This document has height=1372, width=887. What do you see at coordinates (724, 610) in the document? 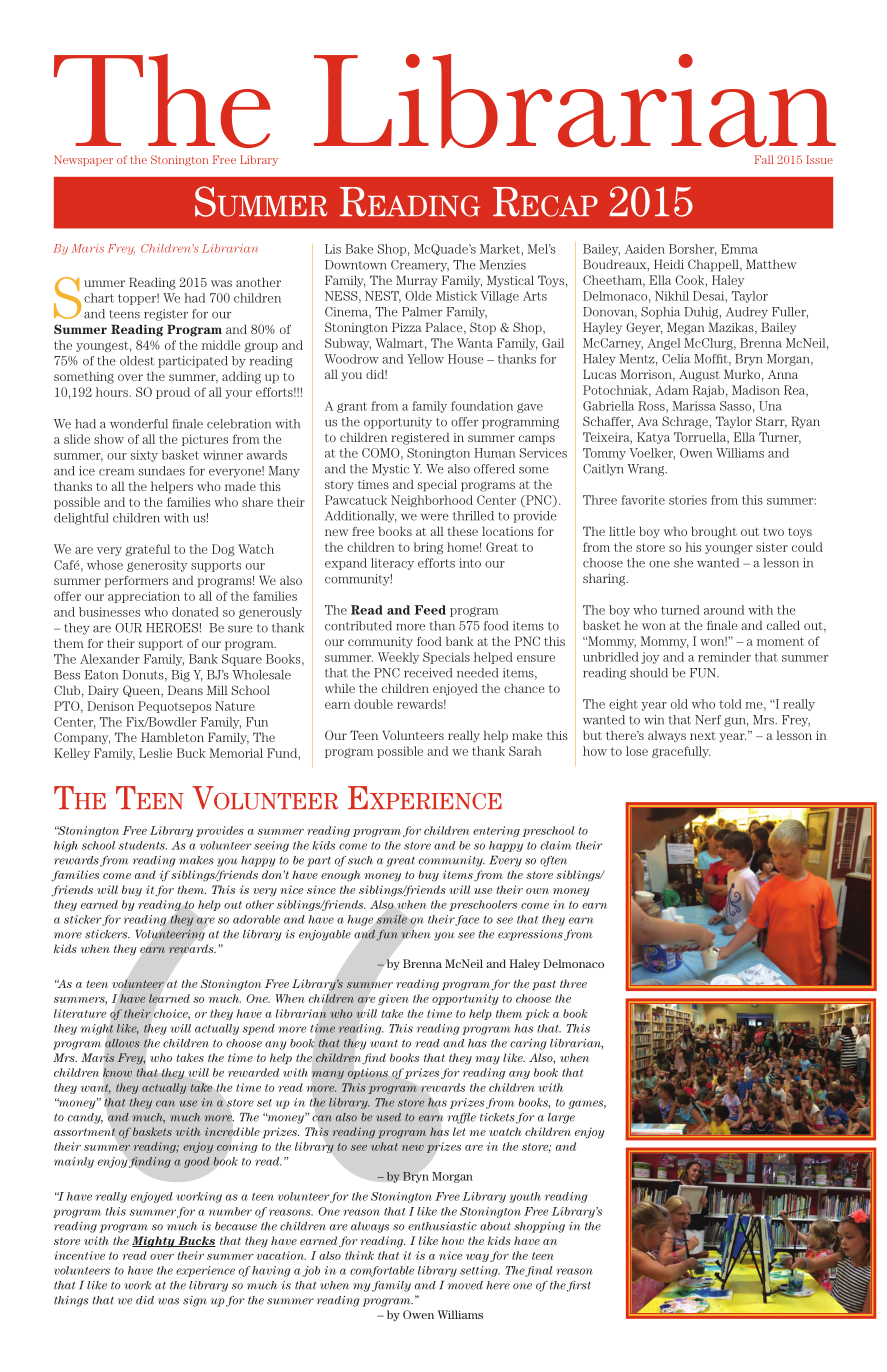
I see `around` at bounding box center [724, 610].
